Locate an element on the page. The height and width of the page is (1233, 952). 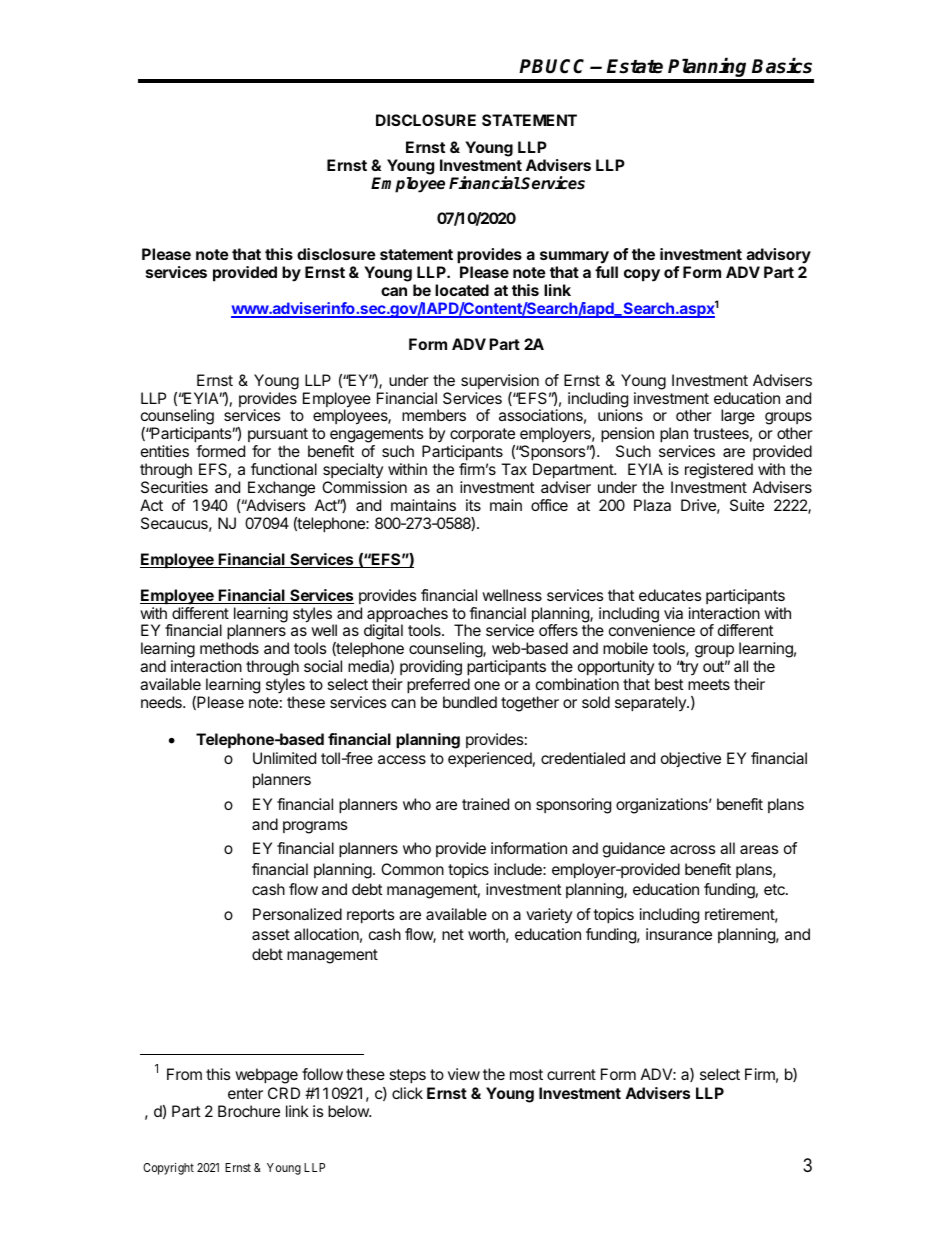
Exchange is located at coordinates (281, 489).
